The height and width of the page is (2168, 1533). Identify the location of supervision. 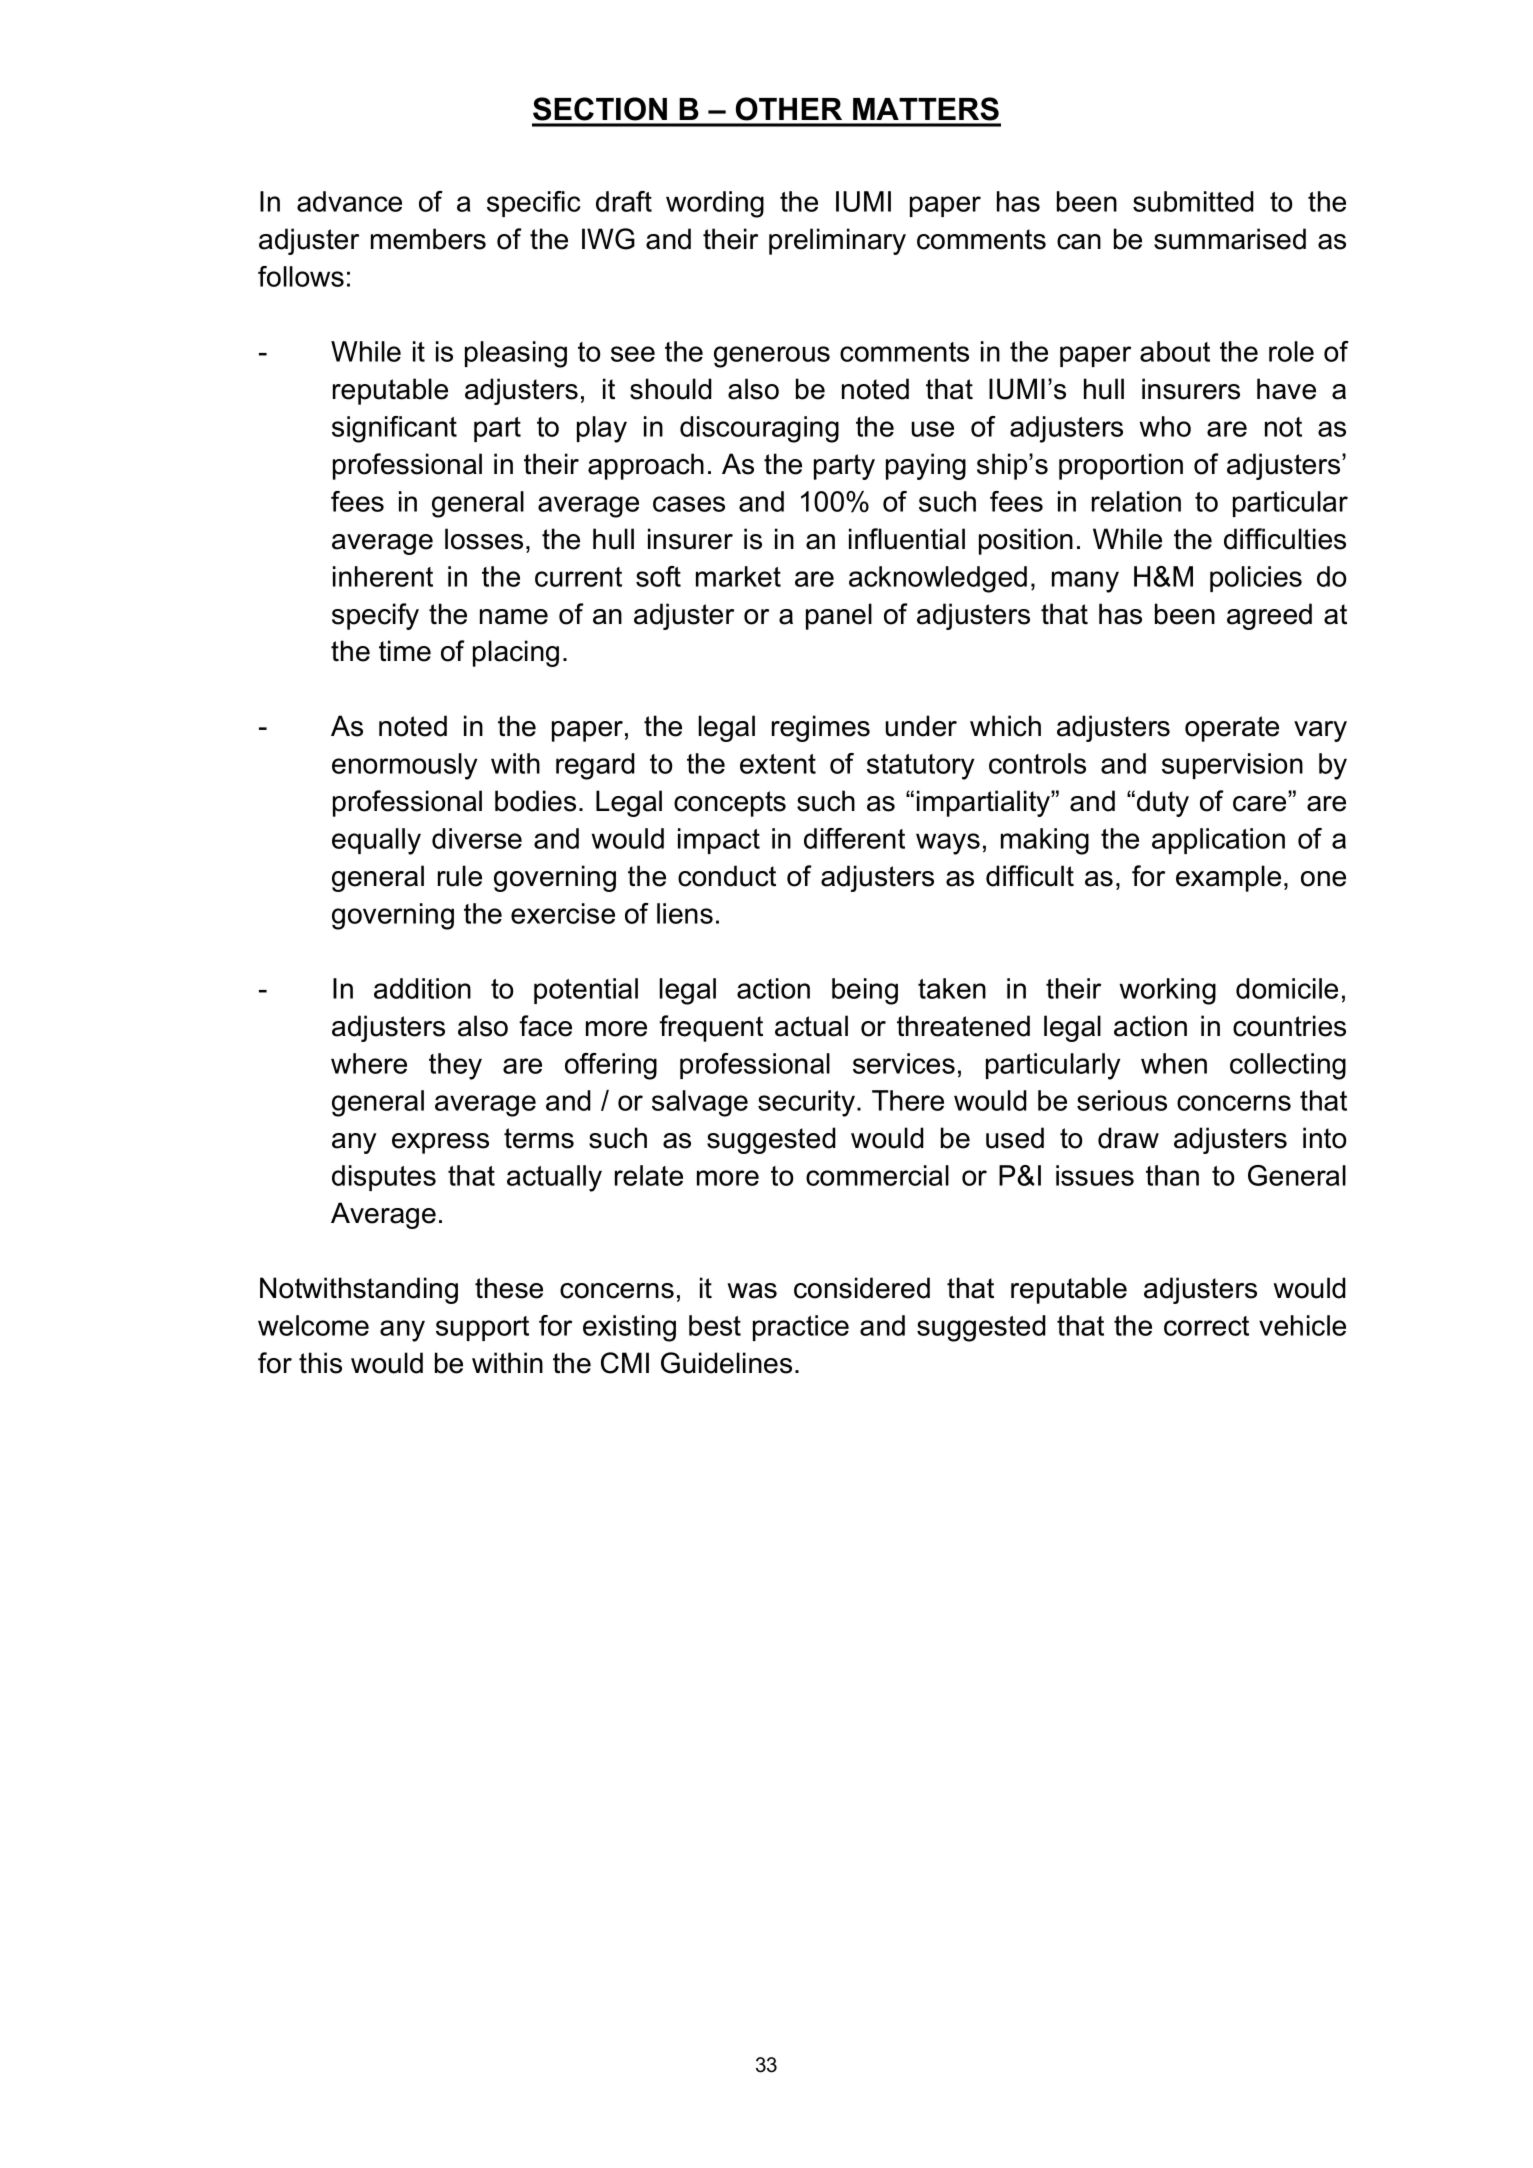
(1232, 766).
